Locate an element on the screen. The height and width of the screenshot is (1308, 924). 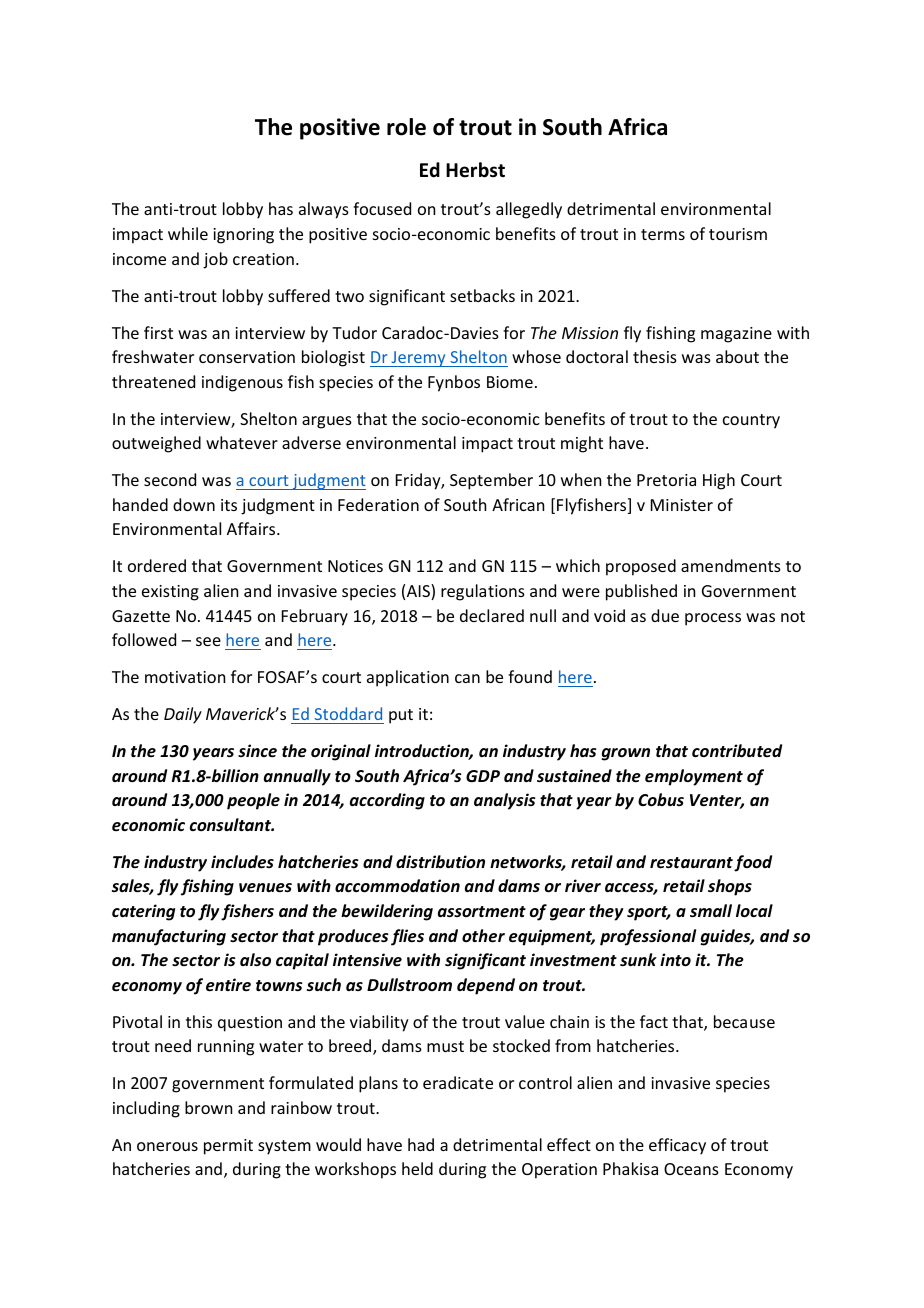
due is located at coordinates (665, 615).
